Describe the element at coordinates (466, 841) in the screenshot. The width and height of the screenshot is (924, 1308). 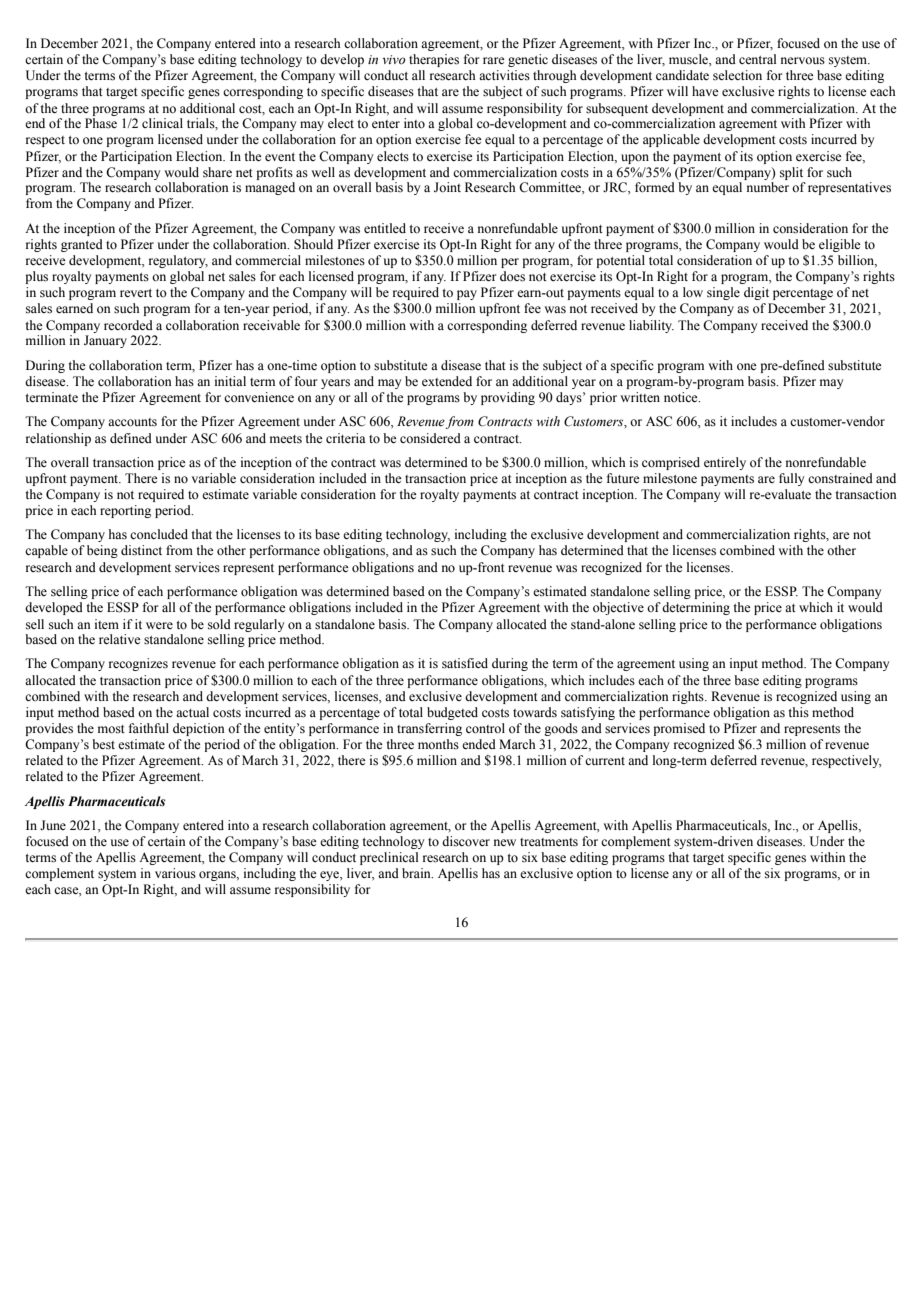
I see `discover` at that location.
